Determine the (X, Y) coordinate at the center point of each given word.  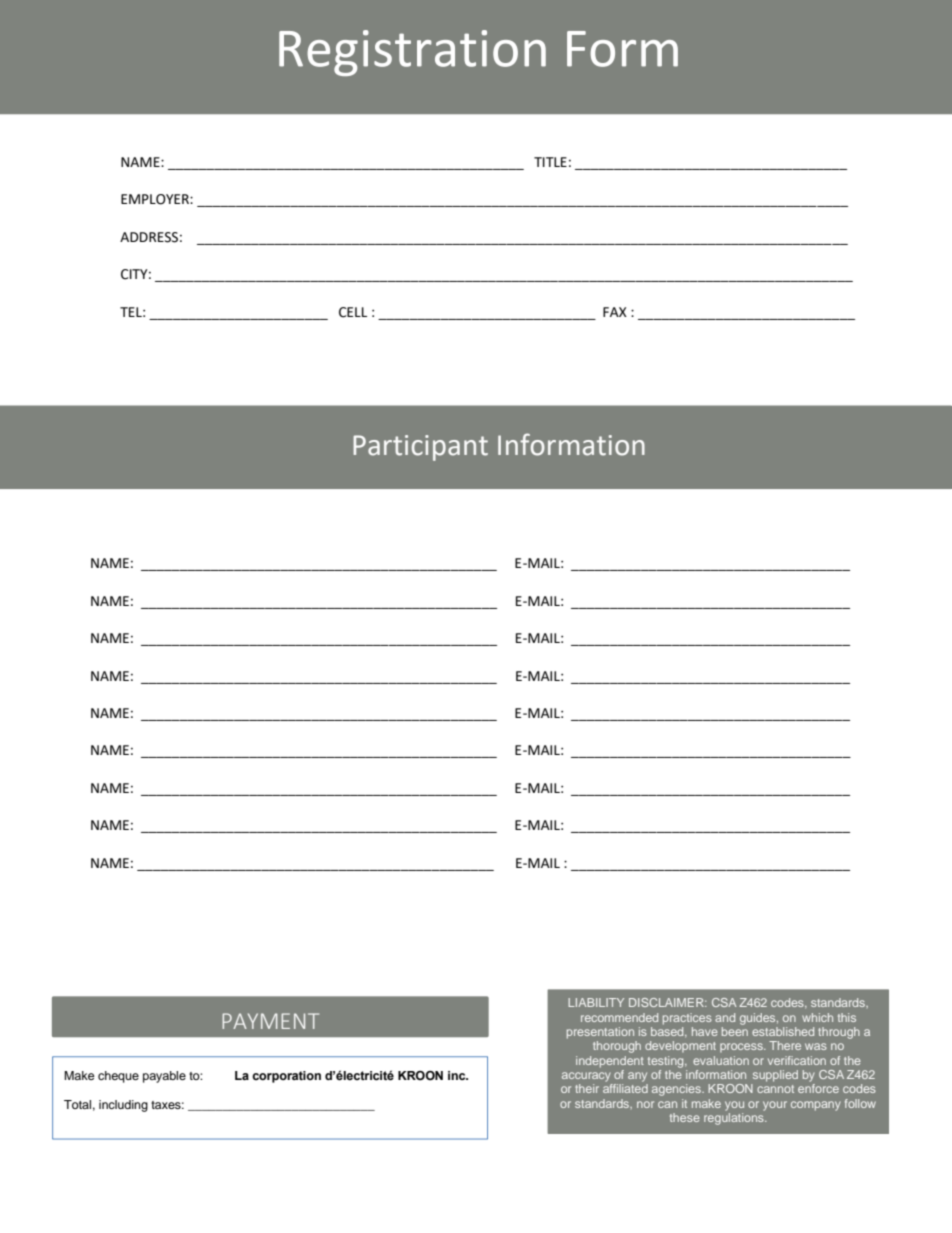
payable (164, 1077)
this (847, 1017)
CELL (353, 312)
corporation (286, 1077)
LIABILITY (596, 1002)
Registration (412, 53)
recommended (619, 1017)
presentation (600, 1033)
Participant (420, 448)
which (817, 1017)
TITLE (550, 162)
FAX (615, 312)
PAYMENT (270, 1021)
